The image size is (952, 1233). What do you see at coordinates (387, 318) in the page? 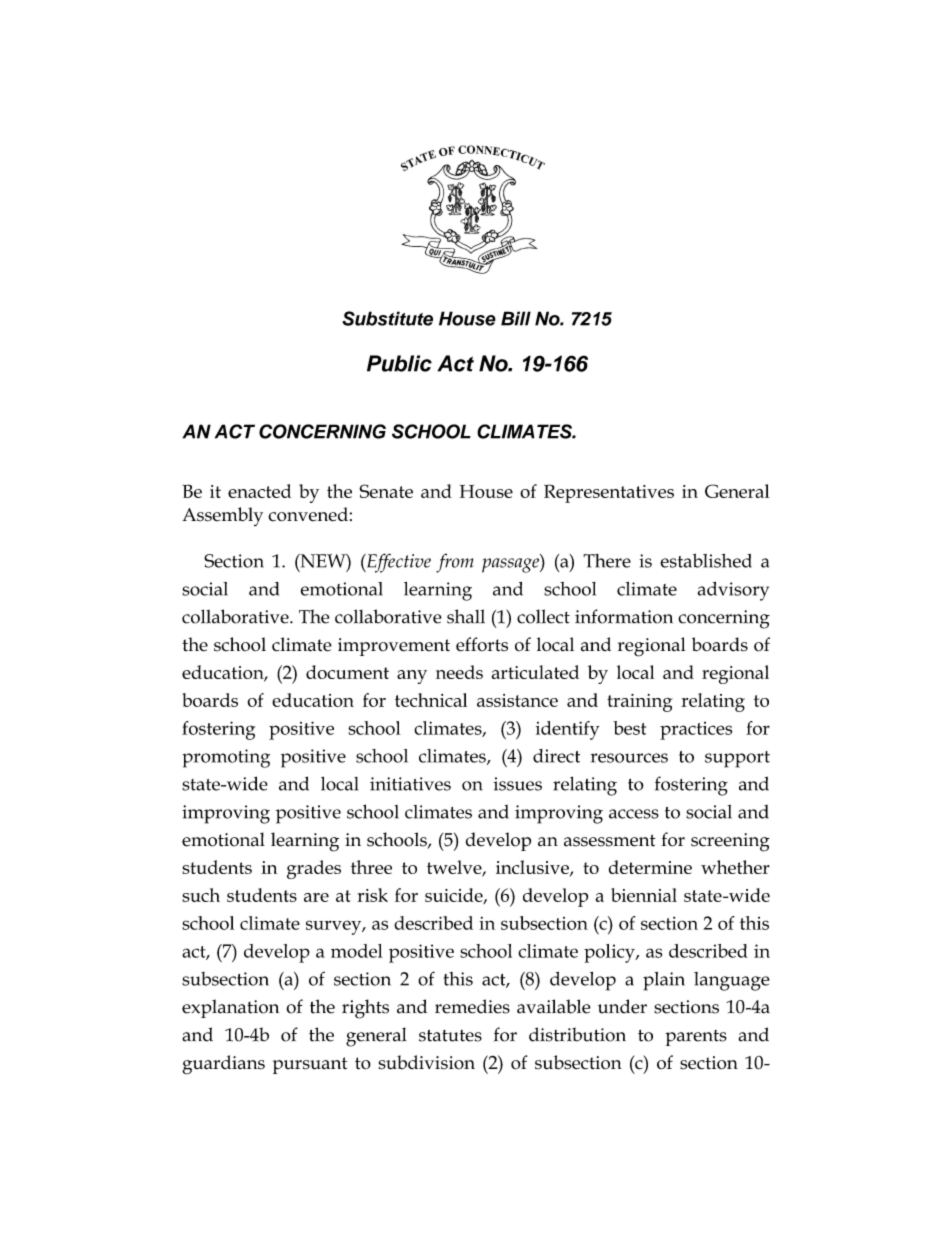
I see `Substitute` at bounding box center [387, 318].
